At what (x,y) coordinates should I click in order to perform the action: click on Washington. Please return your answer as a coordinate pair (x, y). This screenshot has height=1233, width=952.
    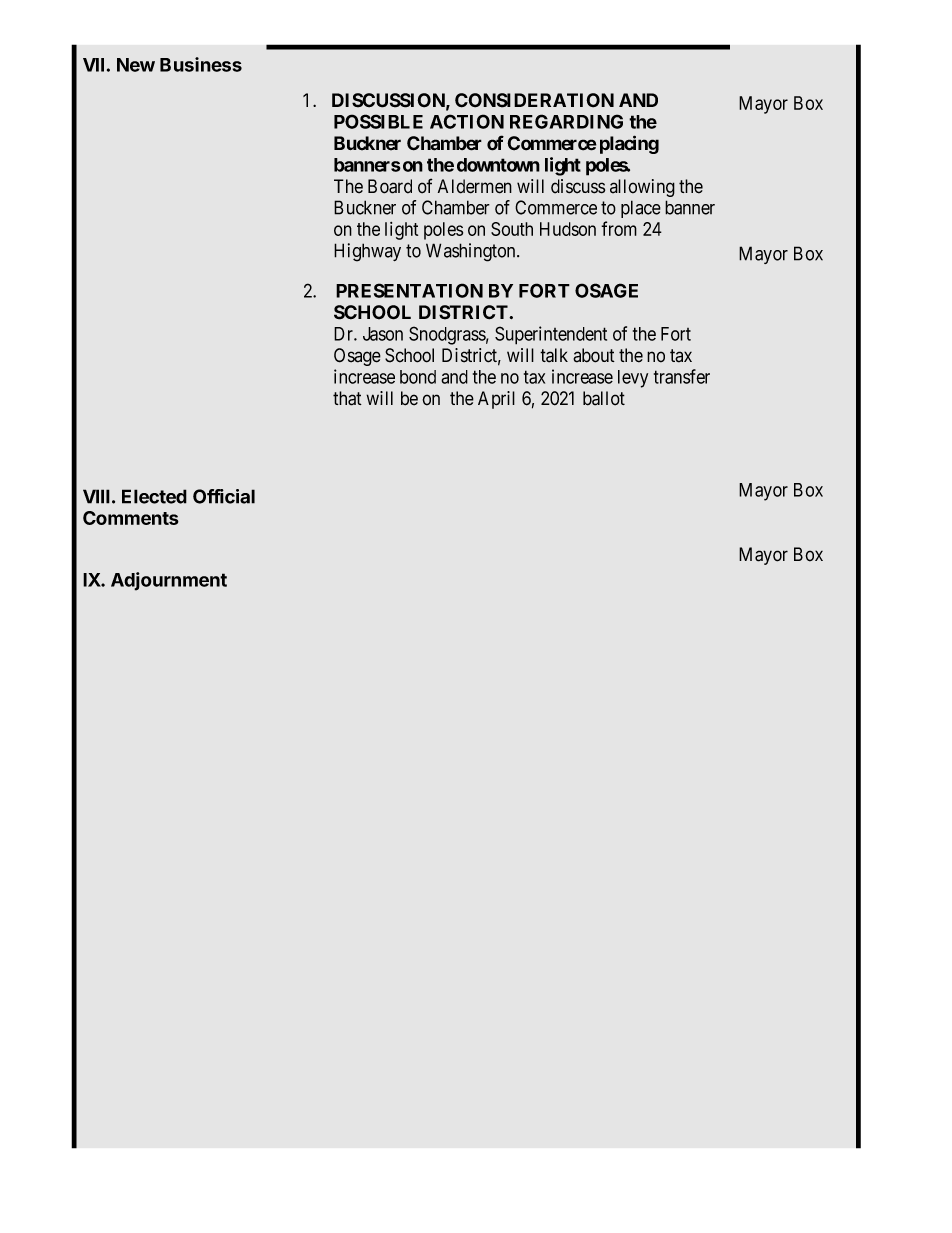
    Looking at the image, I should click on (472, 252).
